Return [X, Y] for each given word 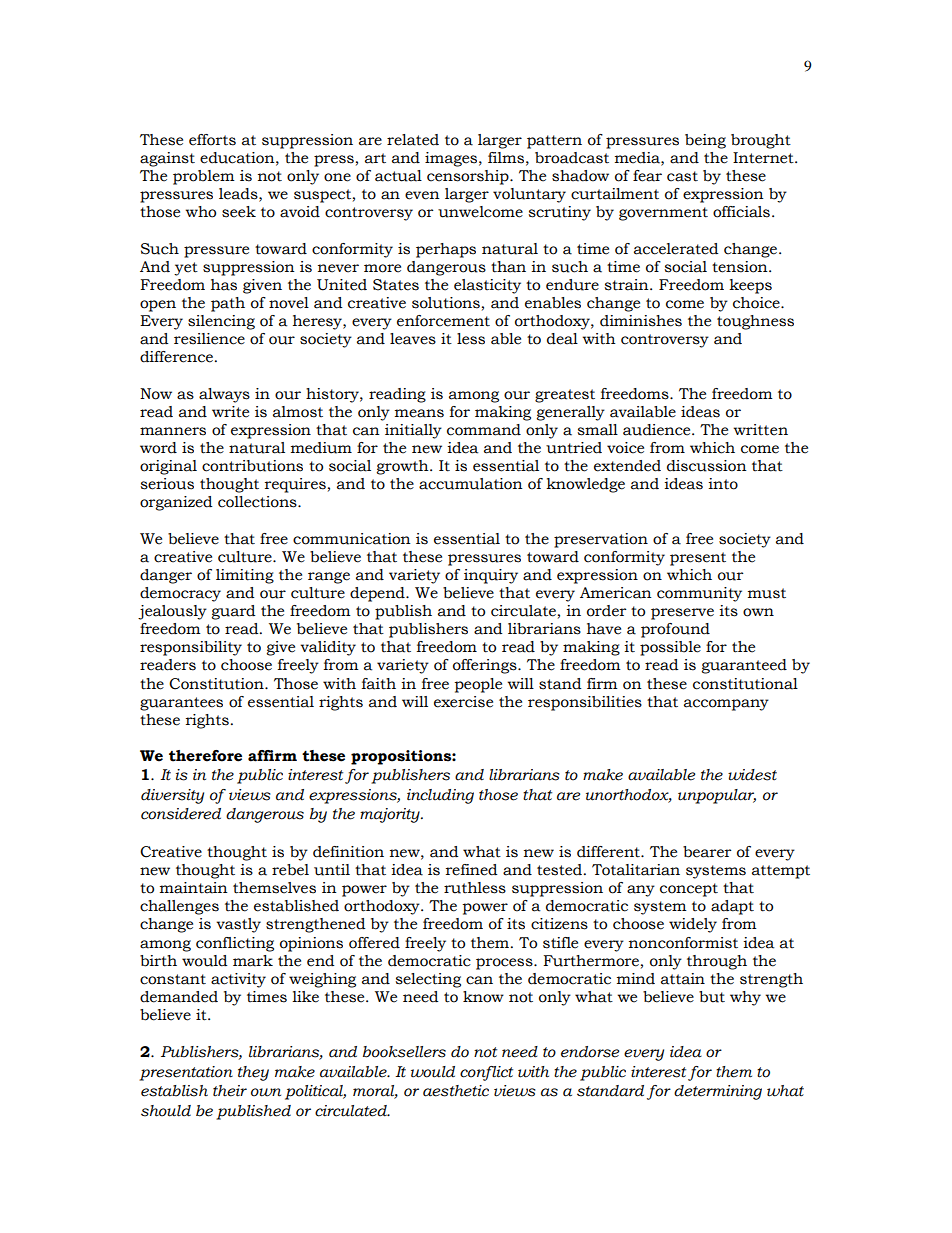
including [440, 796]
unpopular [717, 796]
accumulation [471, 484]
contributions [252, 466]
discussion [707, 466]
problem [204, 177]
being [705, 141]
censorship [469, 177]
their [230, 1091]
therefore [205, 756]
